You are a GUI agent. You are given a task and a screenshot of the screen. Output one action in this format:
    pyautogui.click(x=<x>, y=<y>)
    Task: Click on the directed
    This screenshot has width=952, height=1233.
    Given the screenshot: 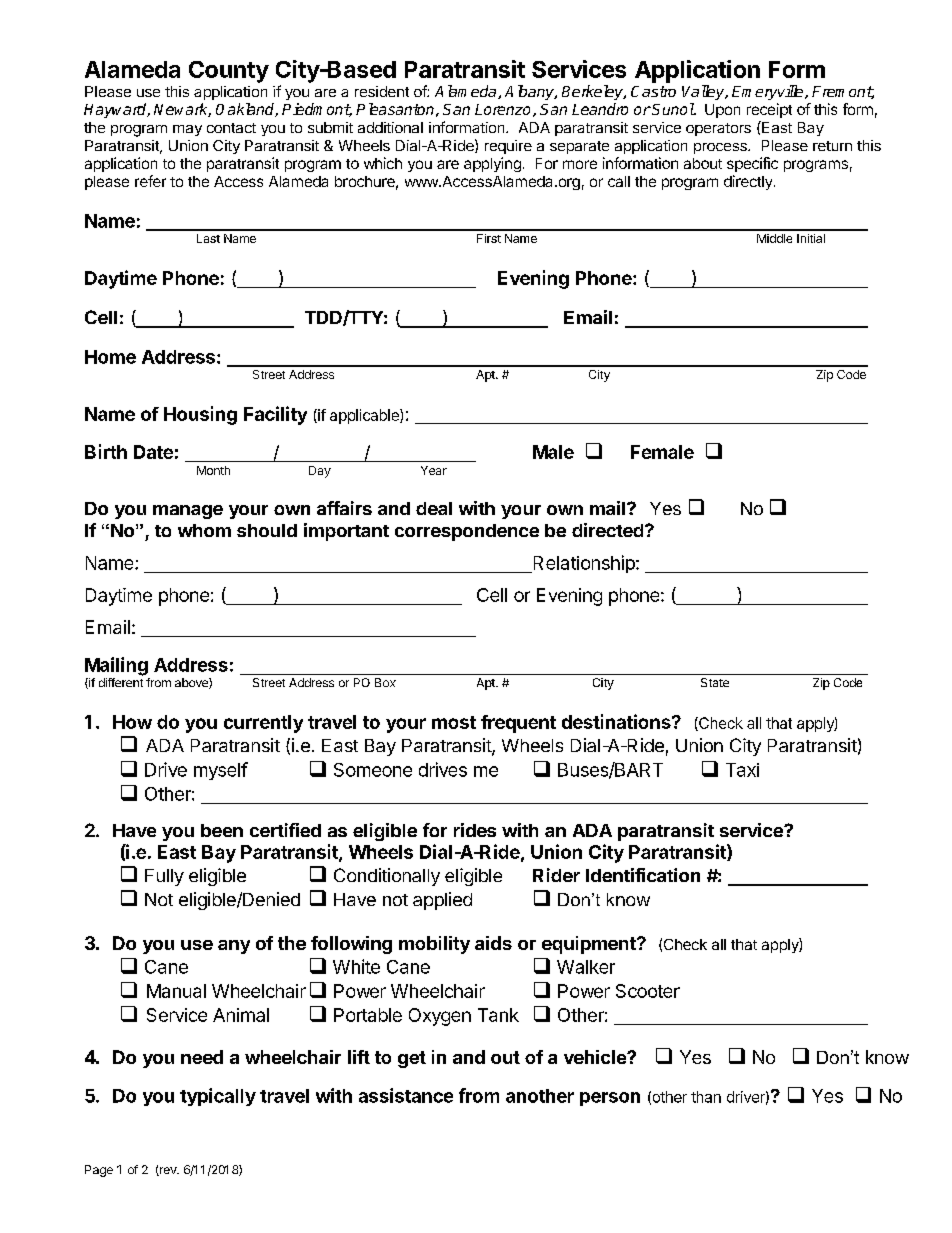 What is the action you would take?
    pyautogui.click(x=607, y=530)
